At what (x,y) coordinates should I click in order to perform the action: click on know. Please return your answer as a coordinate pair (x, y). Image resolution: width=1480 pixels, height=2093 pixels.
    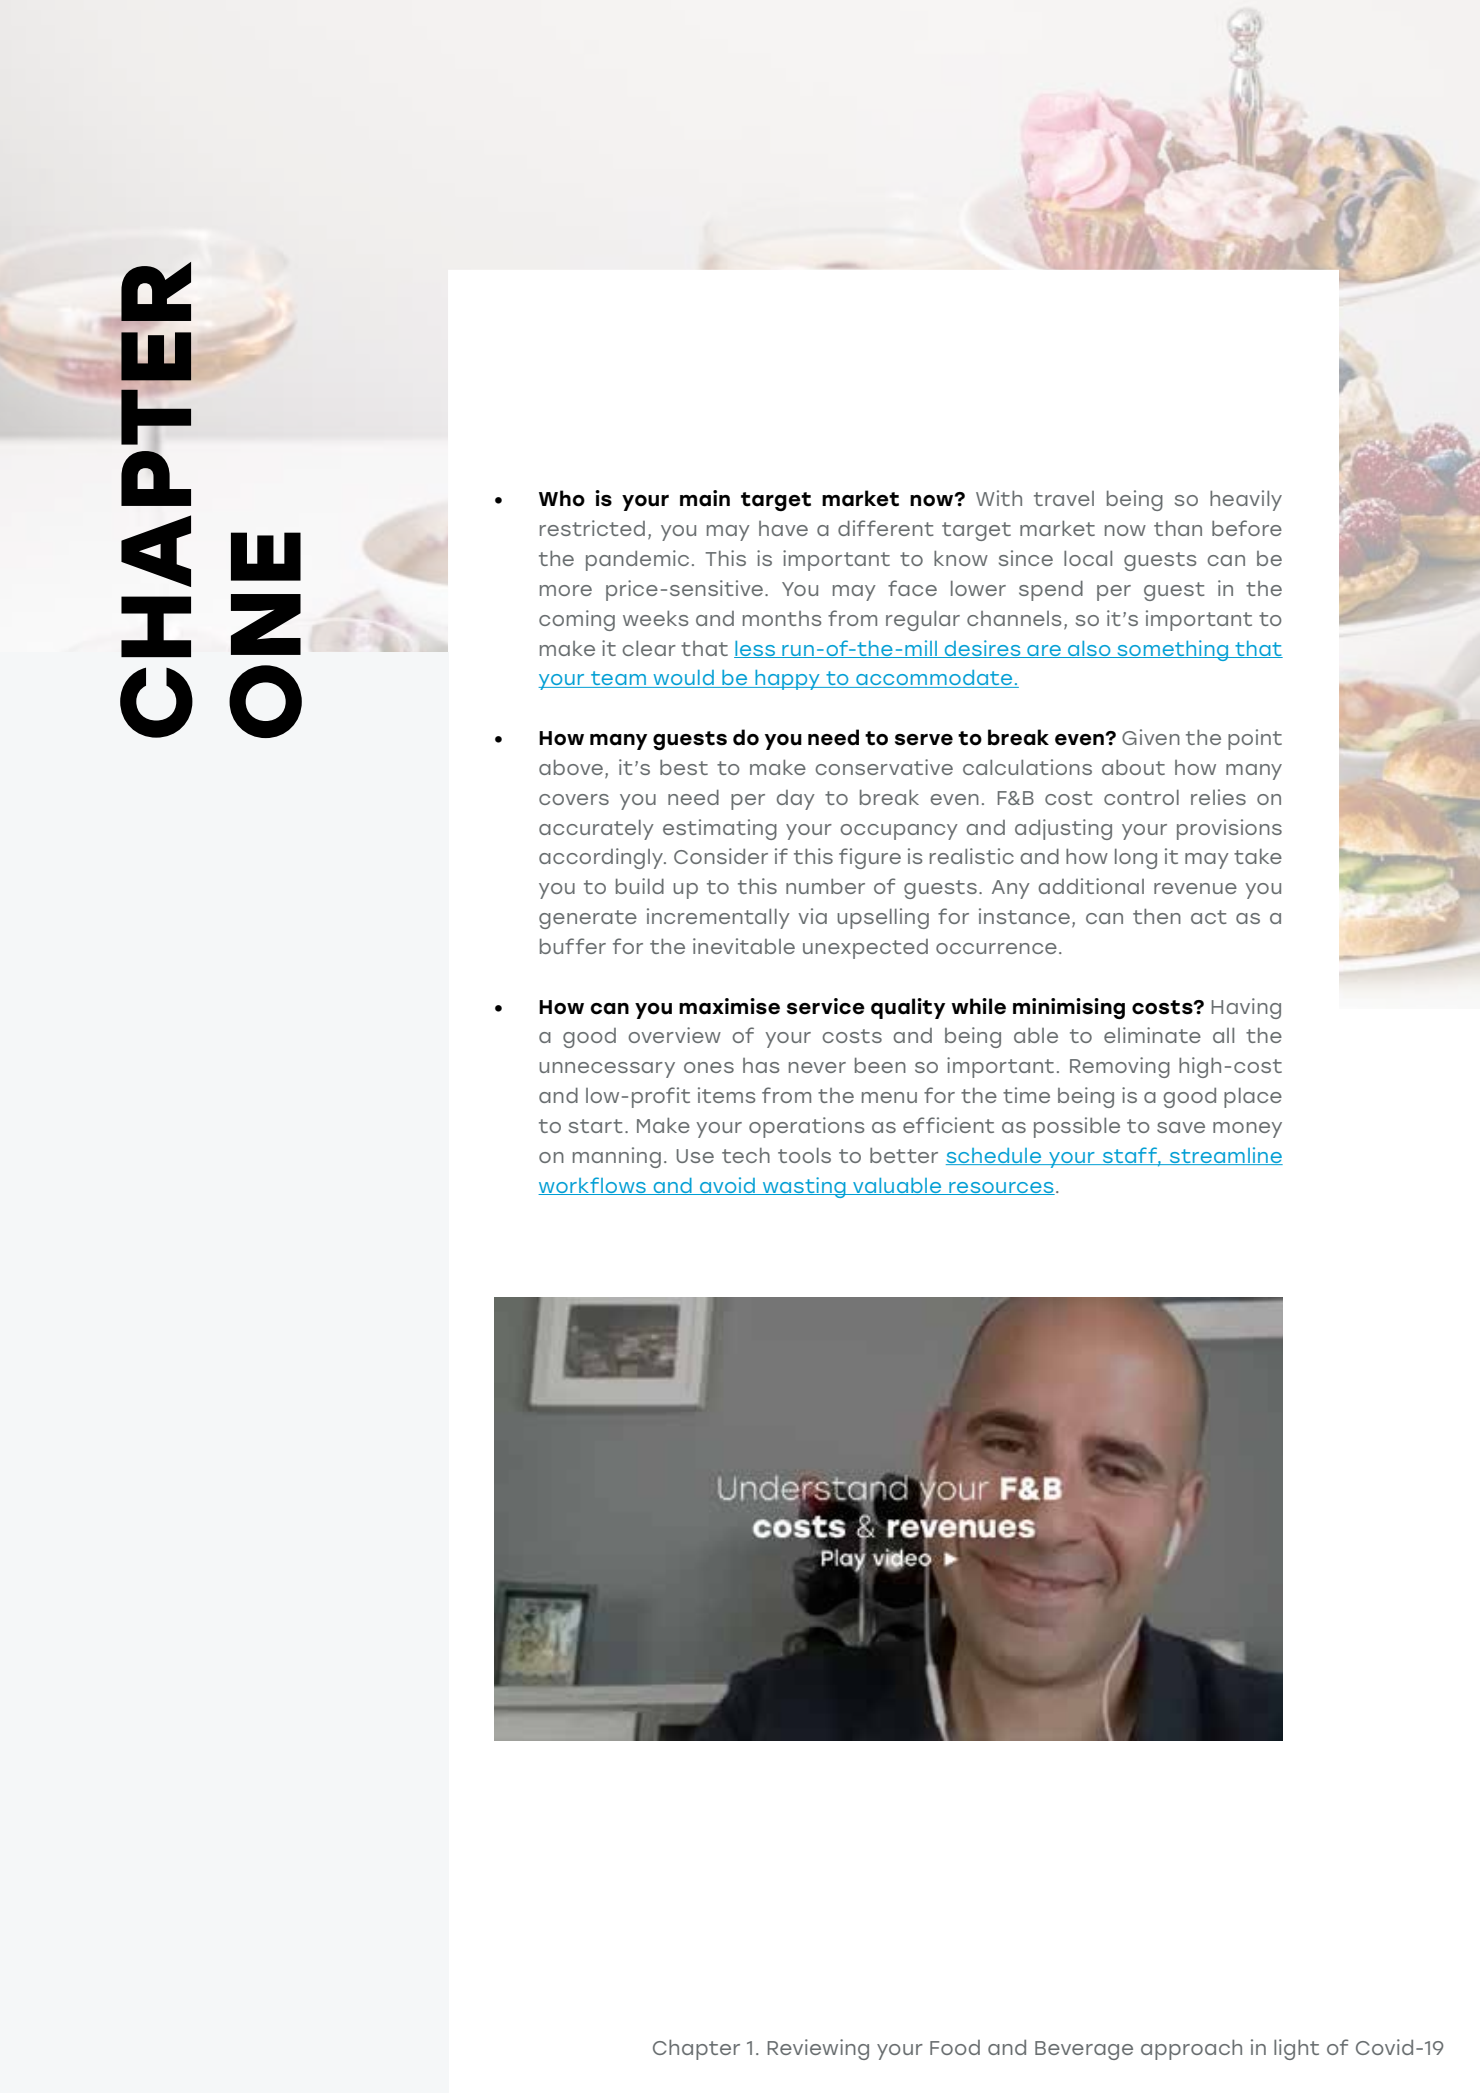
    Looking at the image, I should click on (961, 558).
